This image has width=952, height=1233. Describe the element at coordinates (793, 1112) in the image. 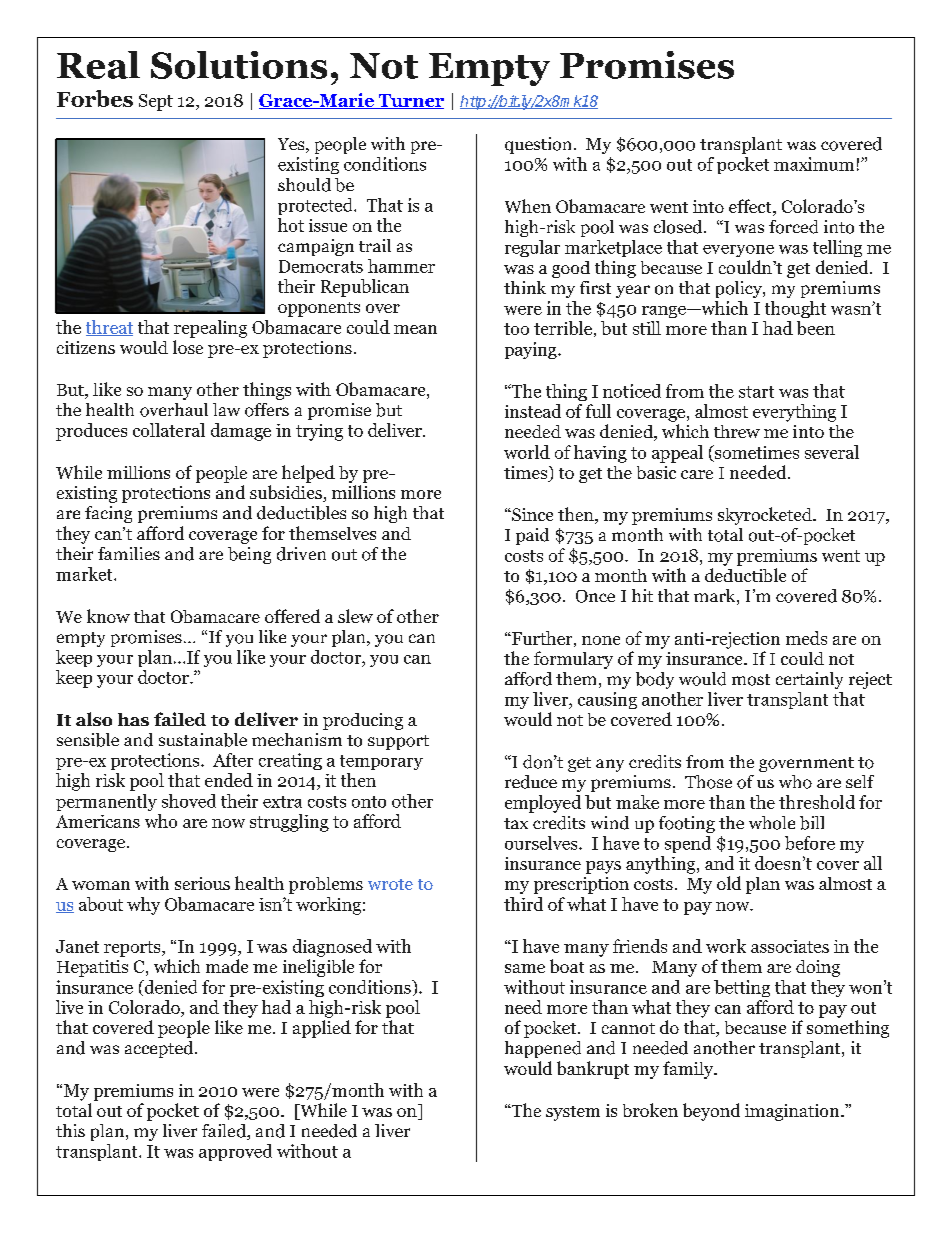

I see `imagination` at that location.
